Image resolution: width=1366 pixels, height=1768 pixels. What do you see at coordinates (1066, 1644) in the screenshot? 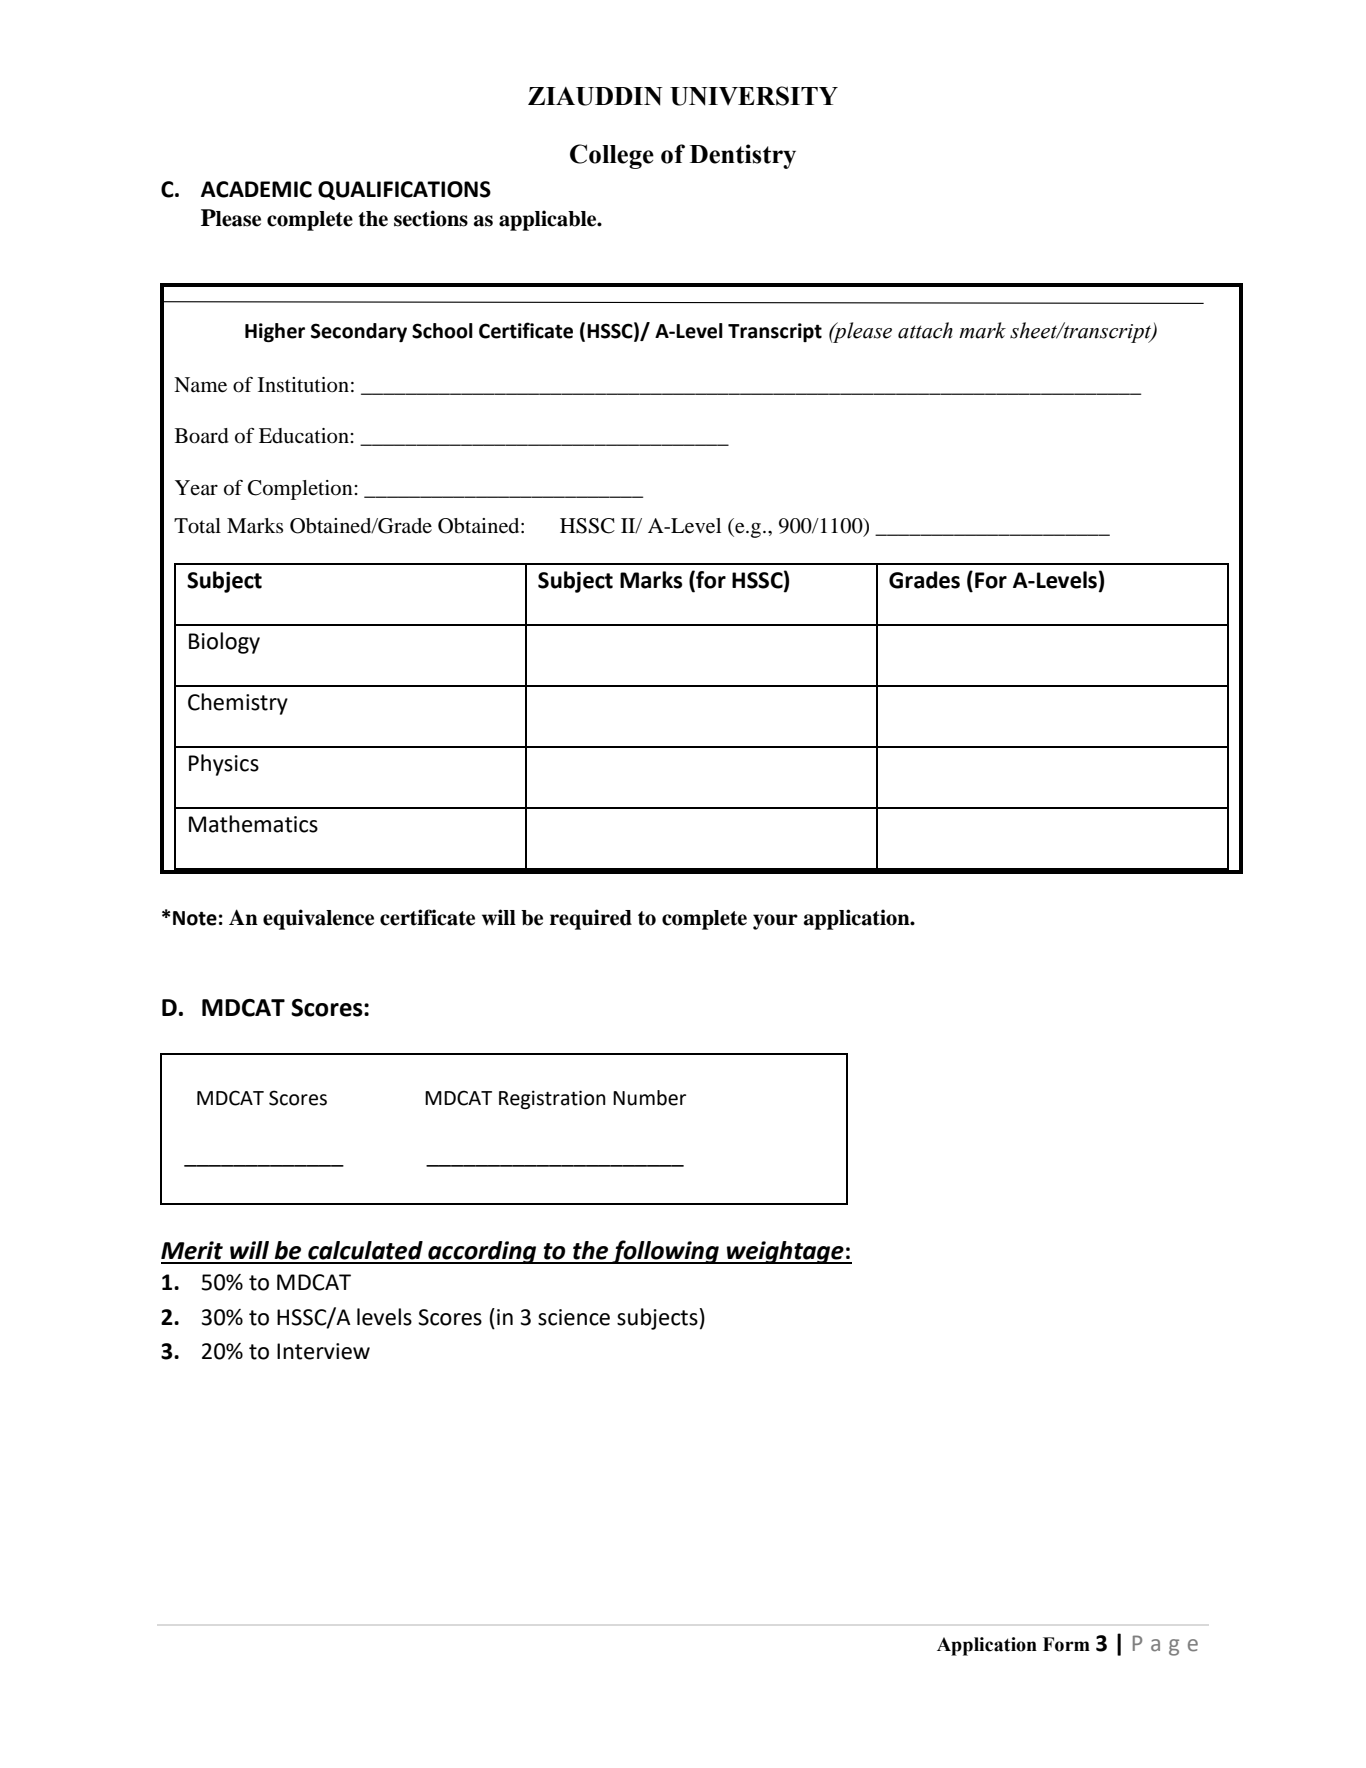
I see `Form` at bounding box center [1066, 1644].
